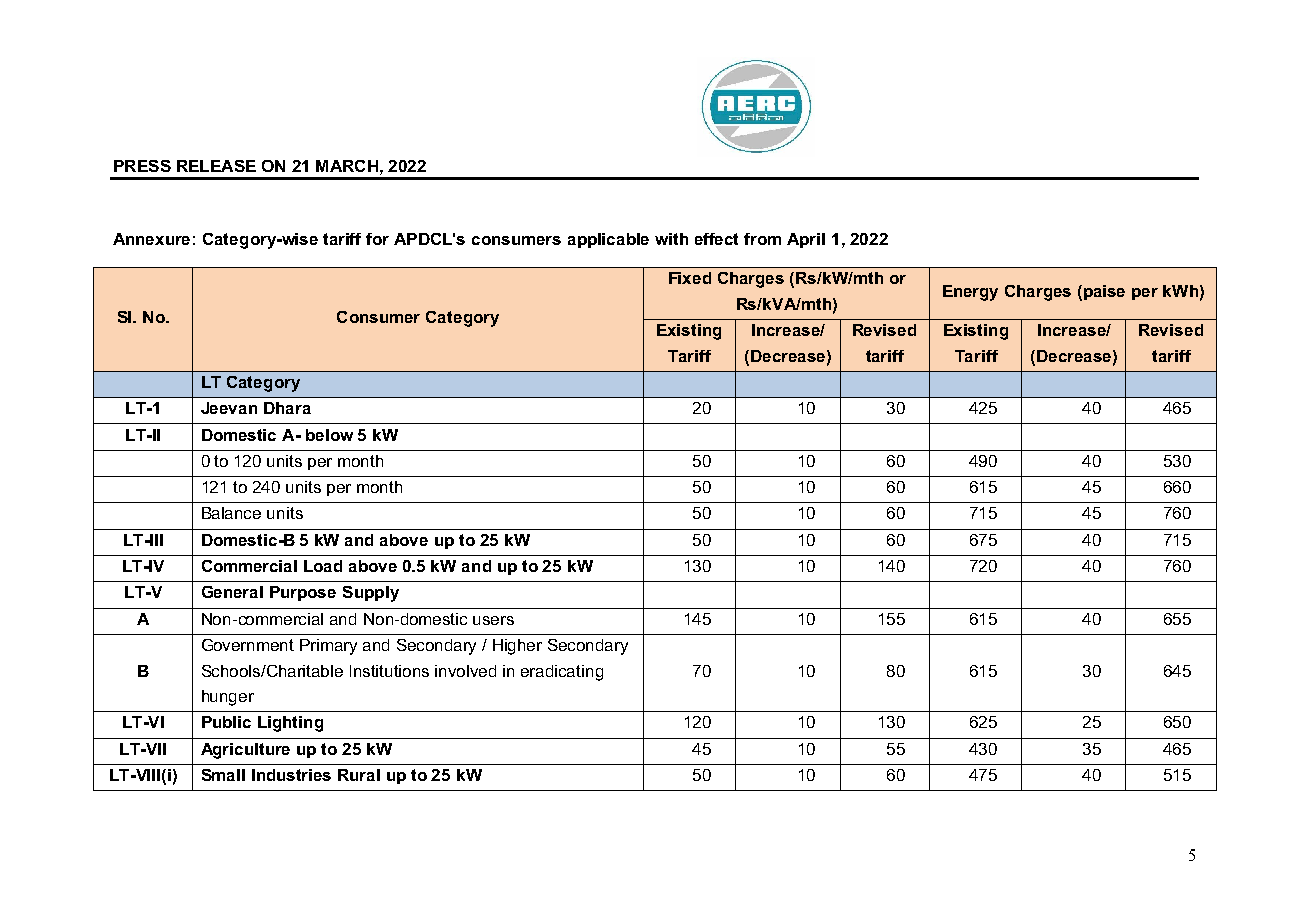 This image has height=924, width=1308. What do you see at coordinates (493, 620) in the image?
I see `users` at bounding box center [493, 620].
